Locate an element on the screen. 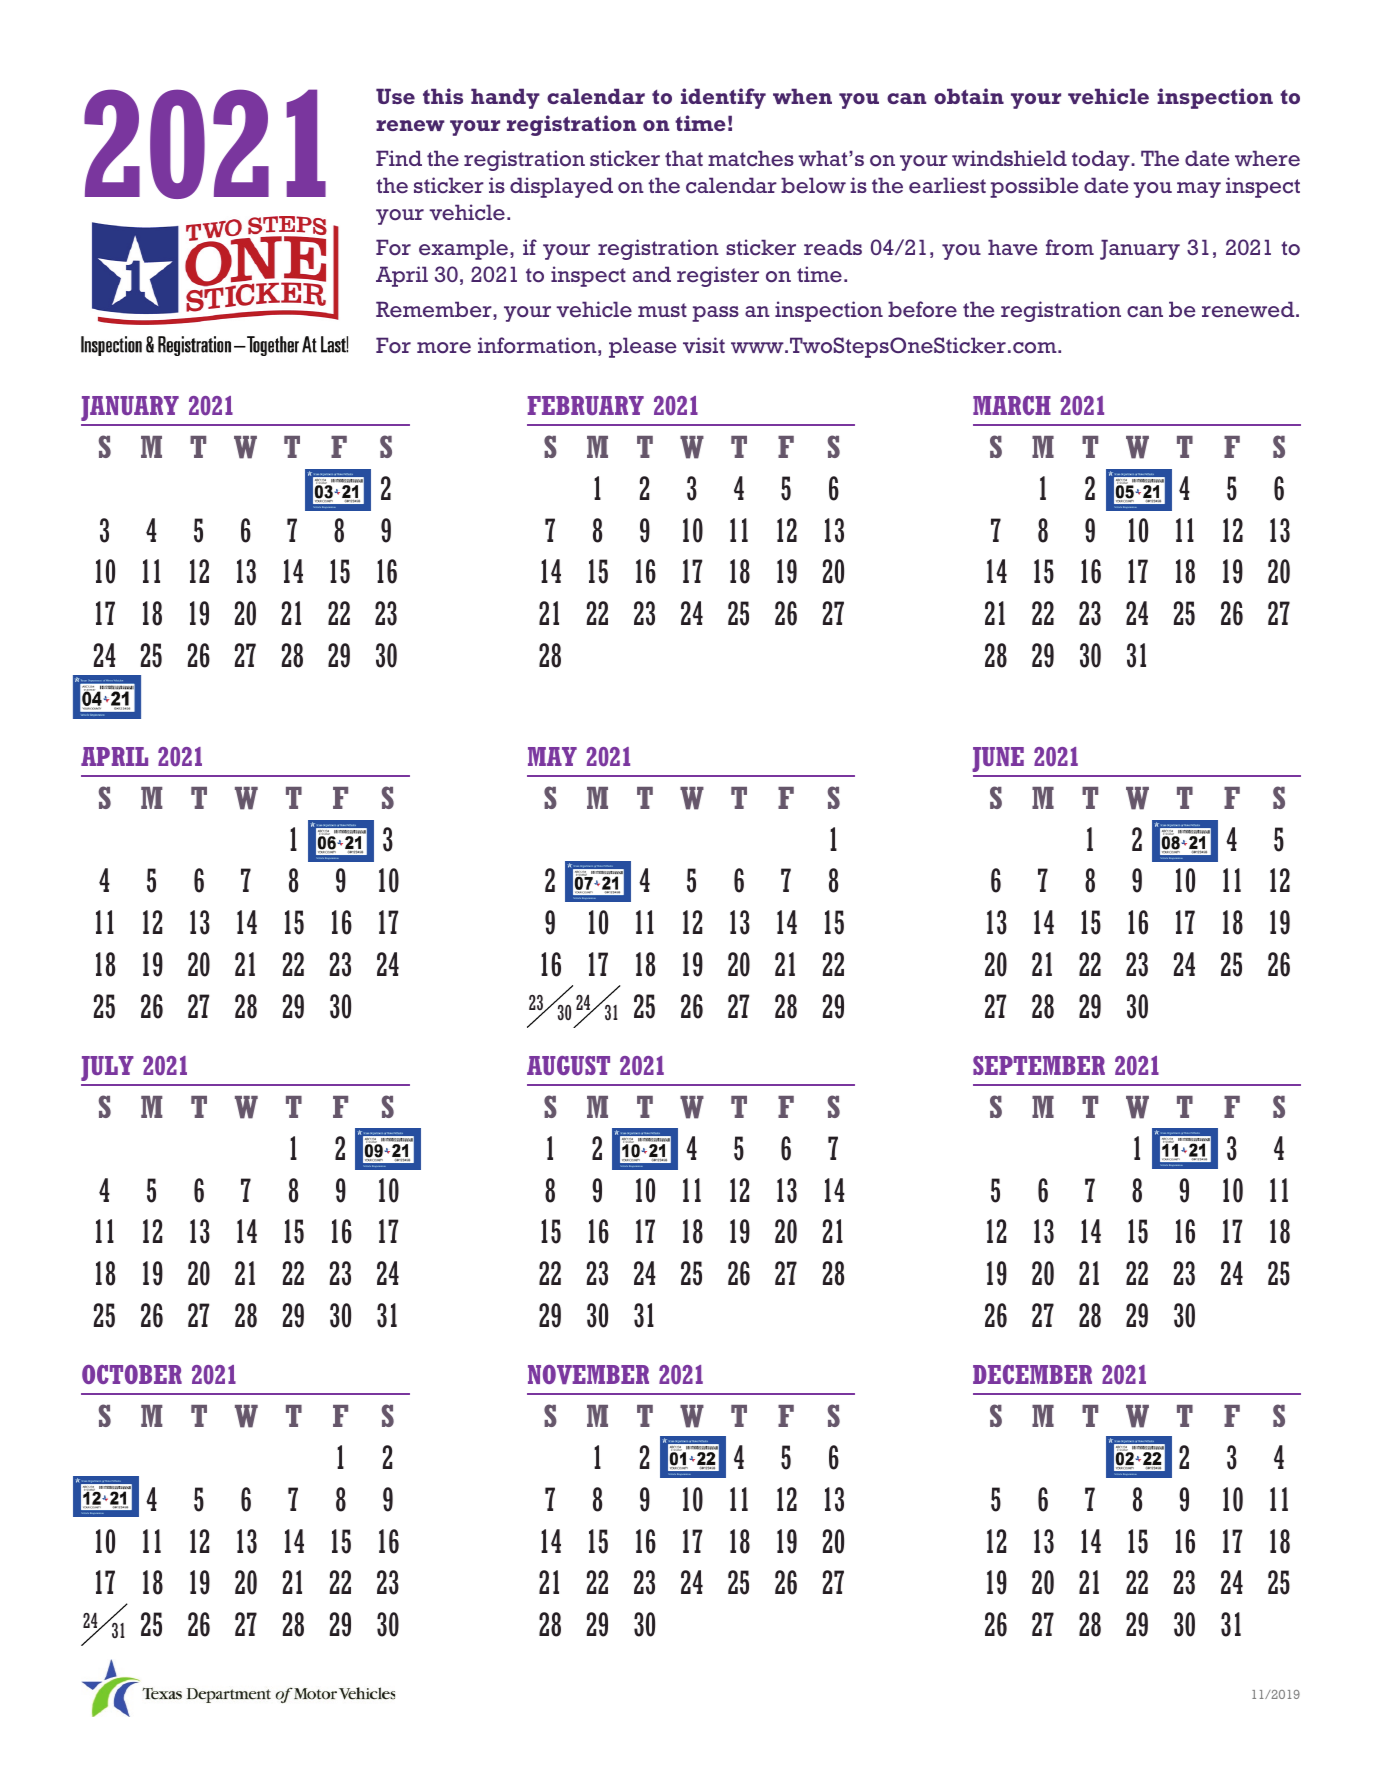  today is located at coordinates (1102, 160).
